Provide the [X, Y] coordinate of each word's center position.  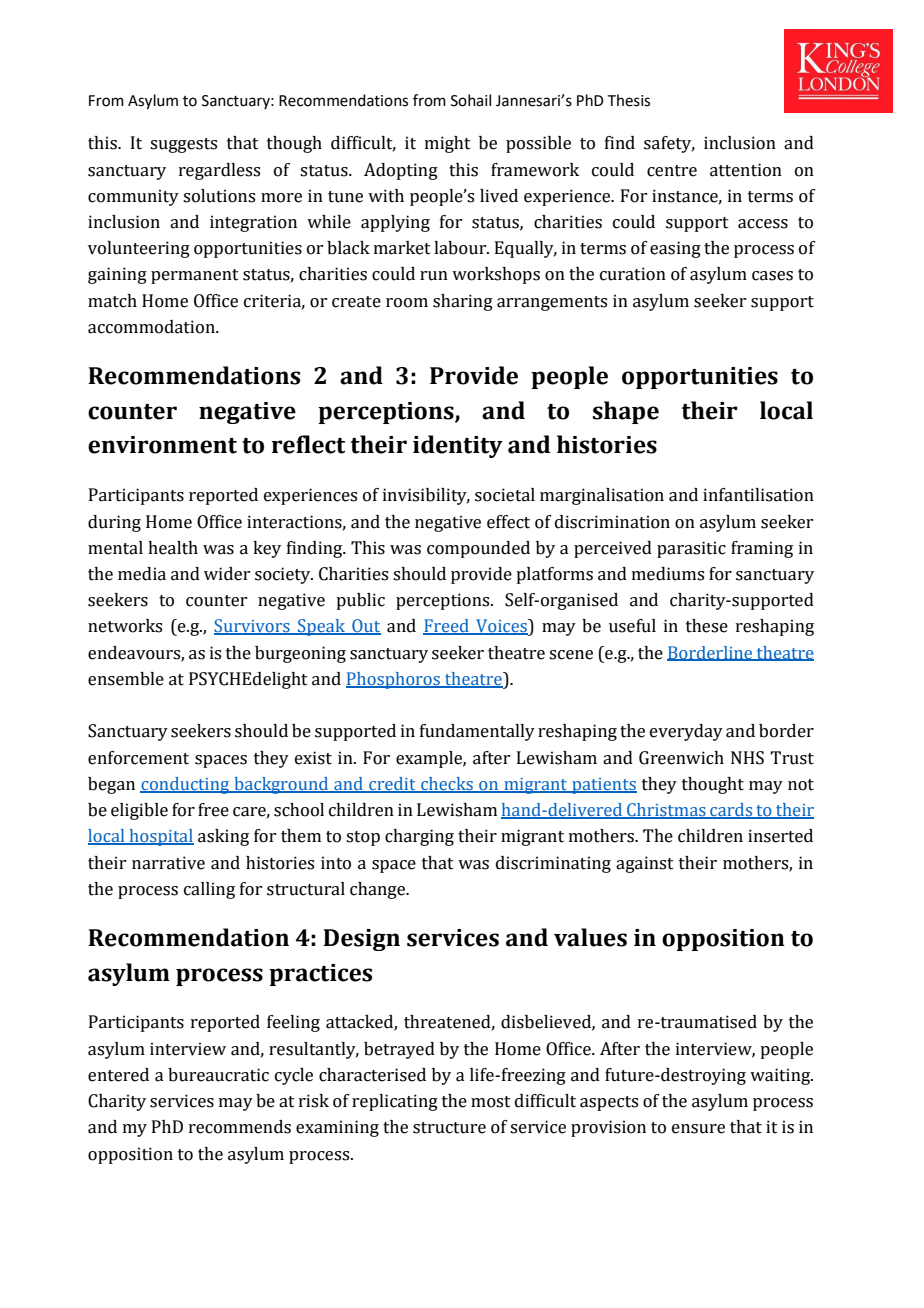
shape [626, 412]
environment [162, 445]
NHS [747, 758]
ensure [698, 1129]
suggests [183, 145]
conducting [186, 785]
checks [447, 785]
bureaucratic [218, 1075]
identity [458, 446]
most [491, 1102]
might [448, 144]
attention [746, 170]
